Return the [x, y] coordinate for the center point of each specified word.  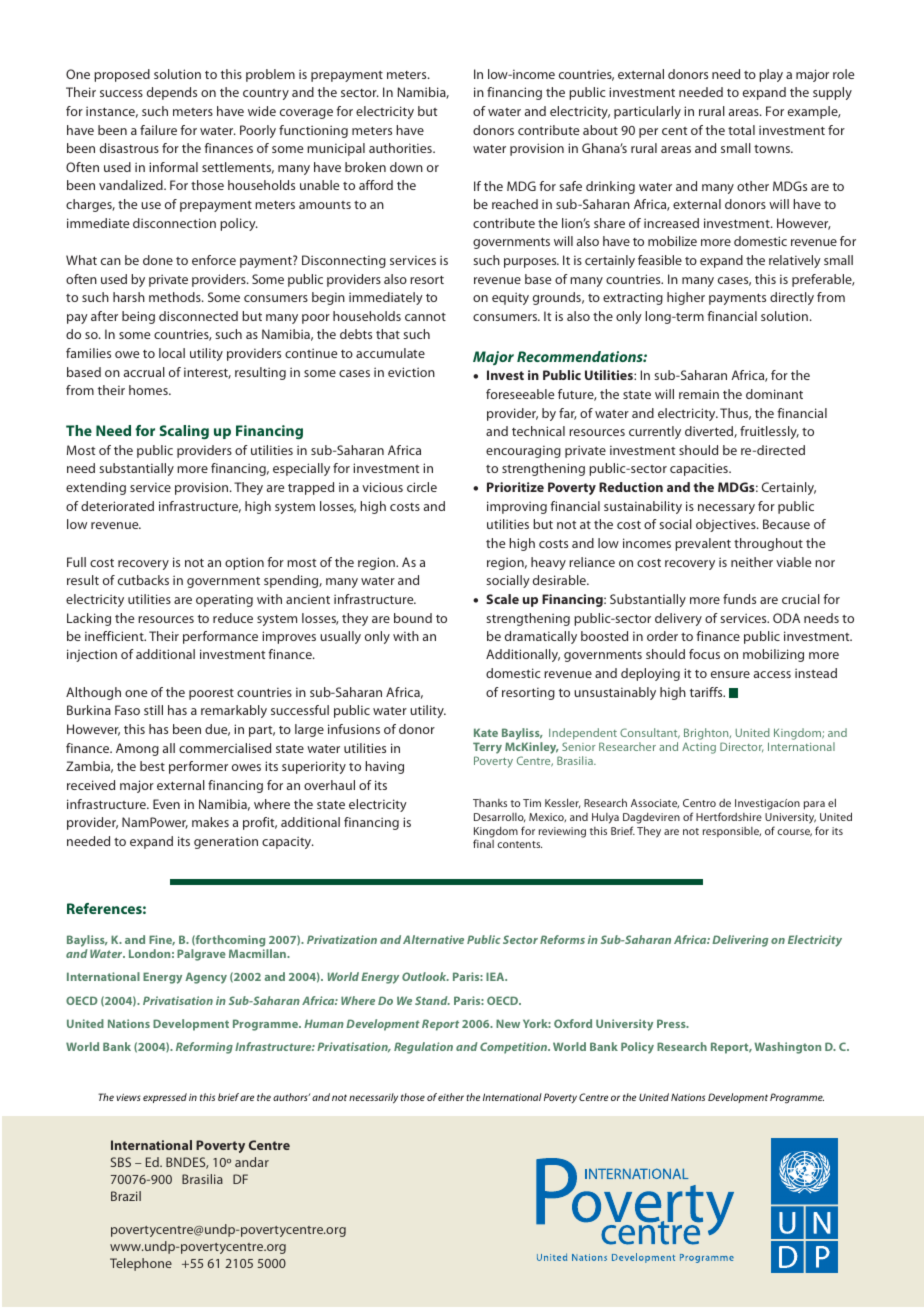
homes [149, 390]
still [153, 710]
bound [413, 618]
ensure [730, 674]
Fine [162, 940]
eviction [411, 372]
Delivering [740, 941]
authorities [401, 148]
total [741, 130]
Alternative [433, 939]
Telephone [141, 1264]
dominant [774, 394]
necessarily [373, 1098]
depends [172, 93]
